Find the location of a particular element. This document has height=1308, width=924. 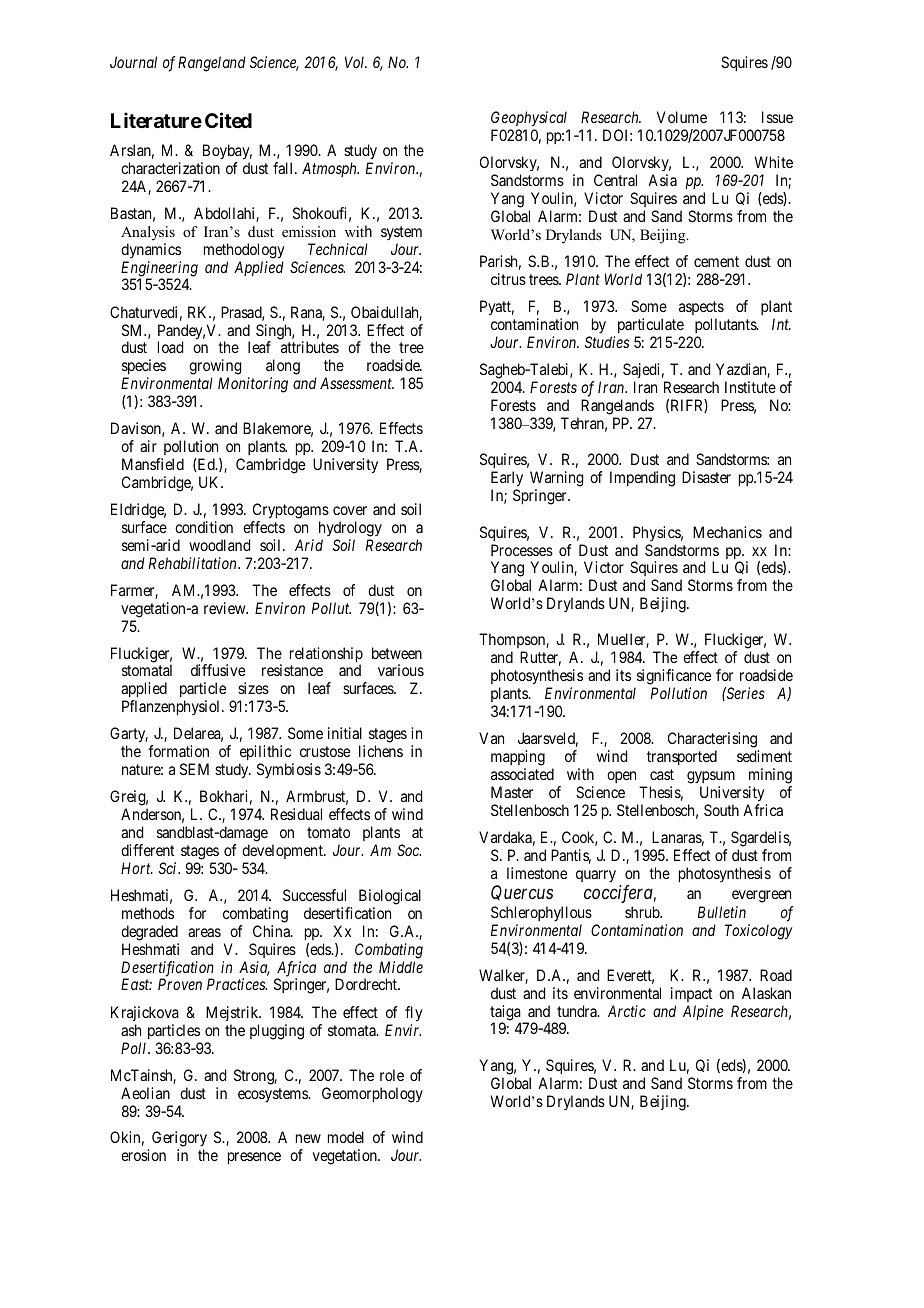

Volume is located at coordinates (682, 117).
